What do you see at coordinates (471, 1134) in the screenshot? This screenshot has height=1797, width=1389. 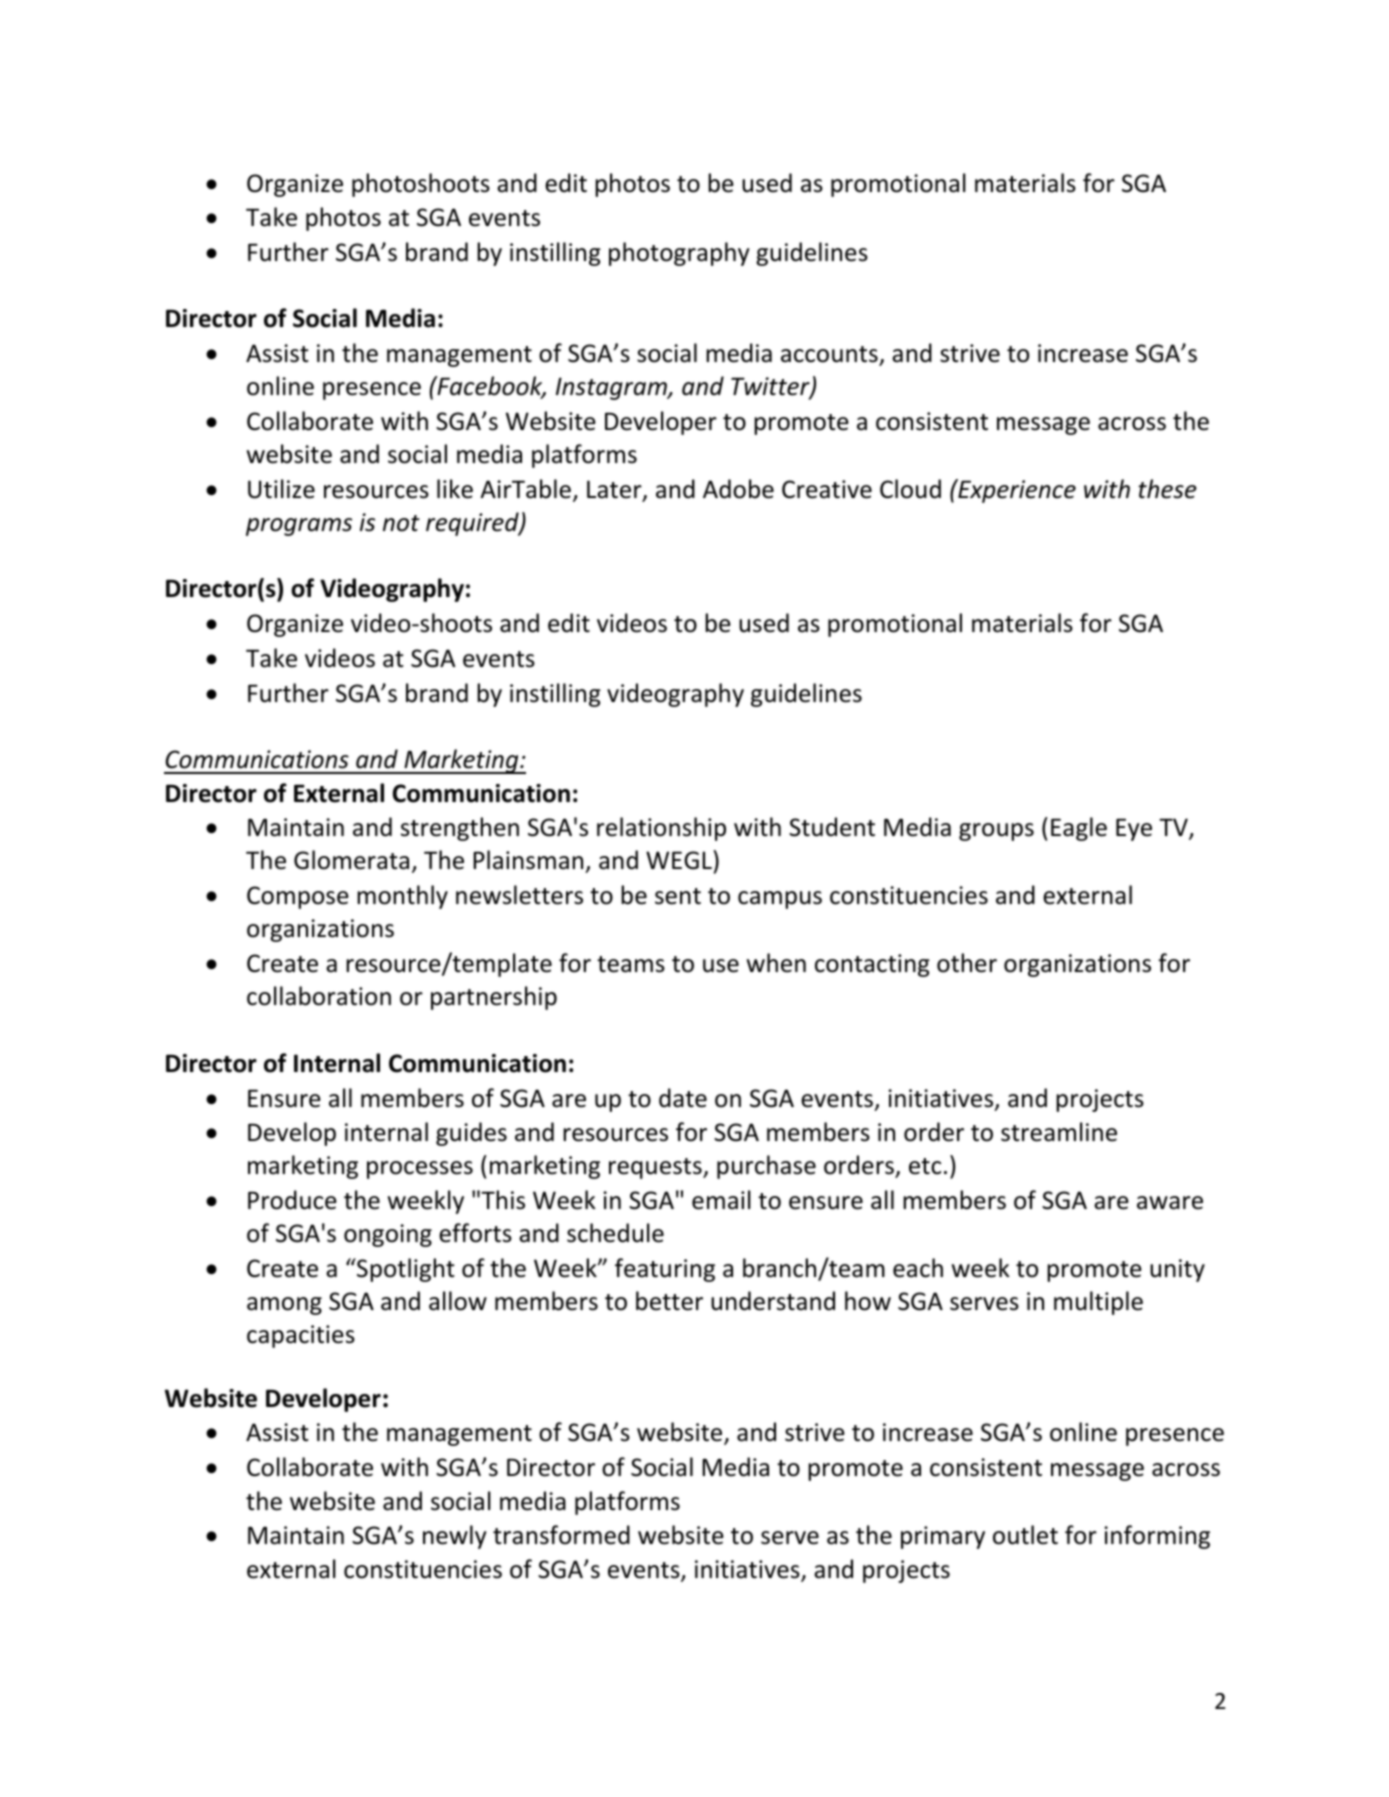 I see `guides` at bounding box center [471, 1134].
